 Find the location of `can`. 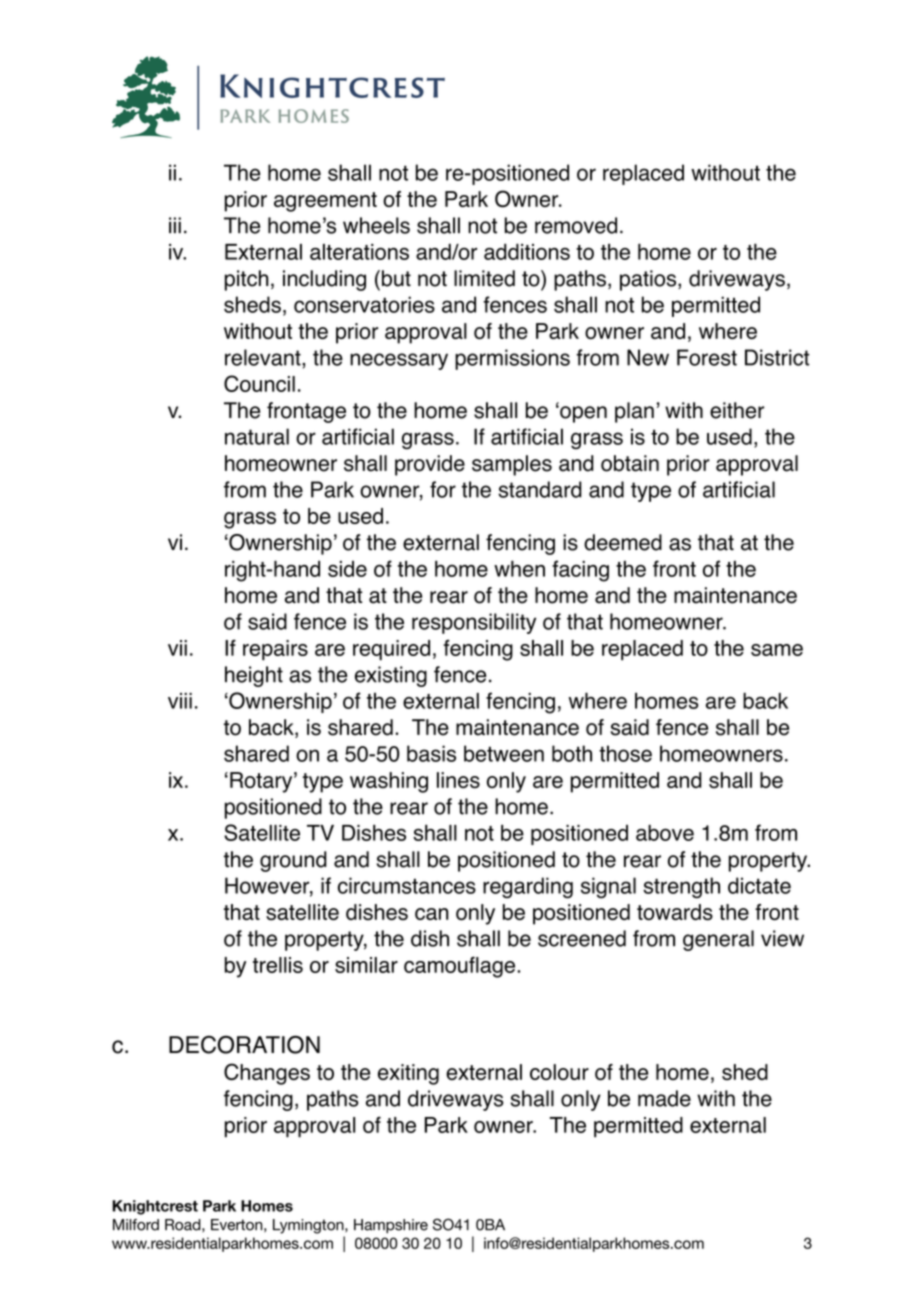

can is located at coordinates (432, 914).
